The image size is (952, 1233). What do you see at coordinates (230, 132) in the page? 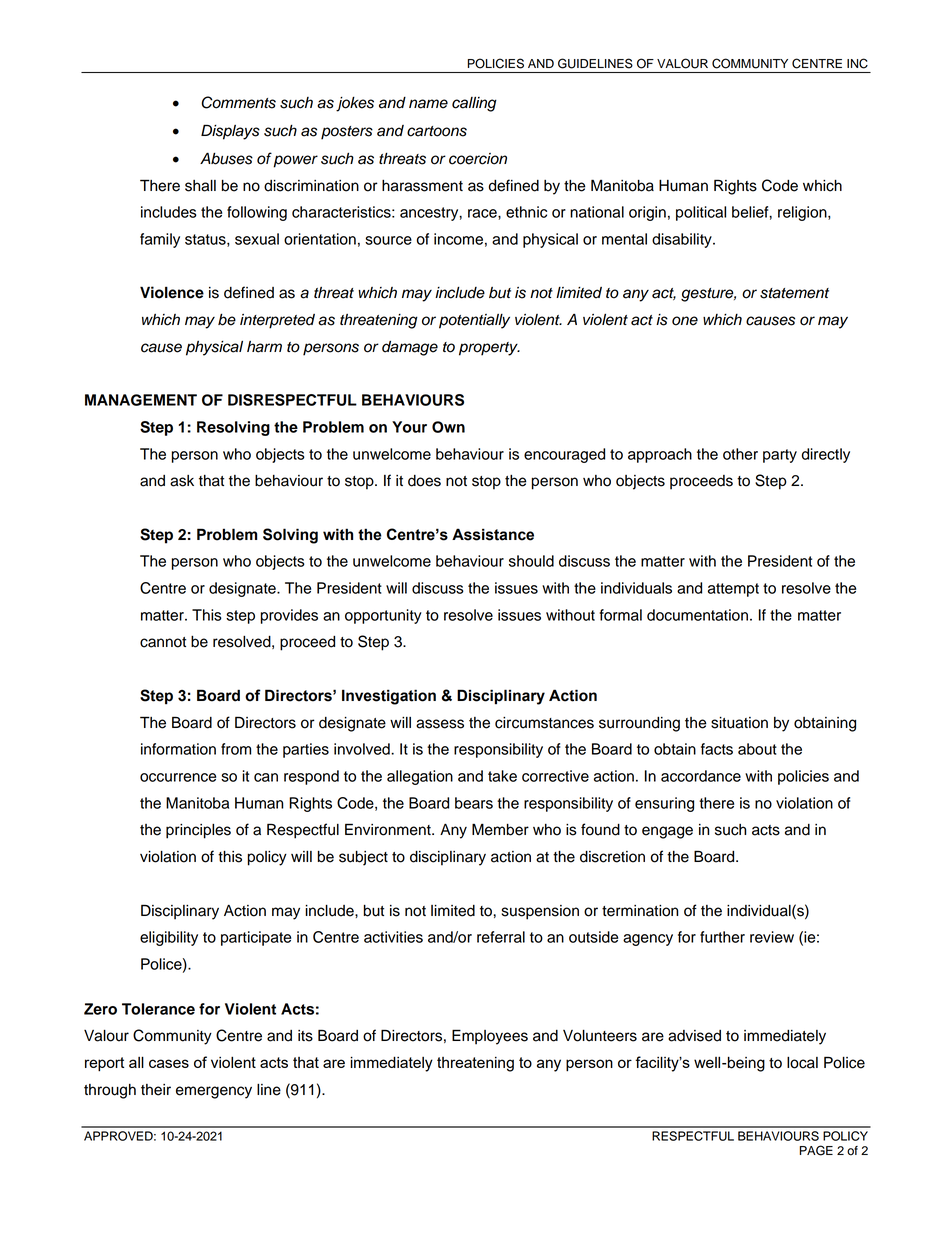
I see `Displays` at bounding box center [230, 132].
